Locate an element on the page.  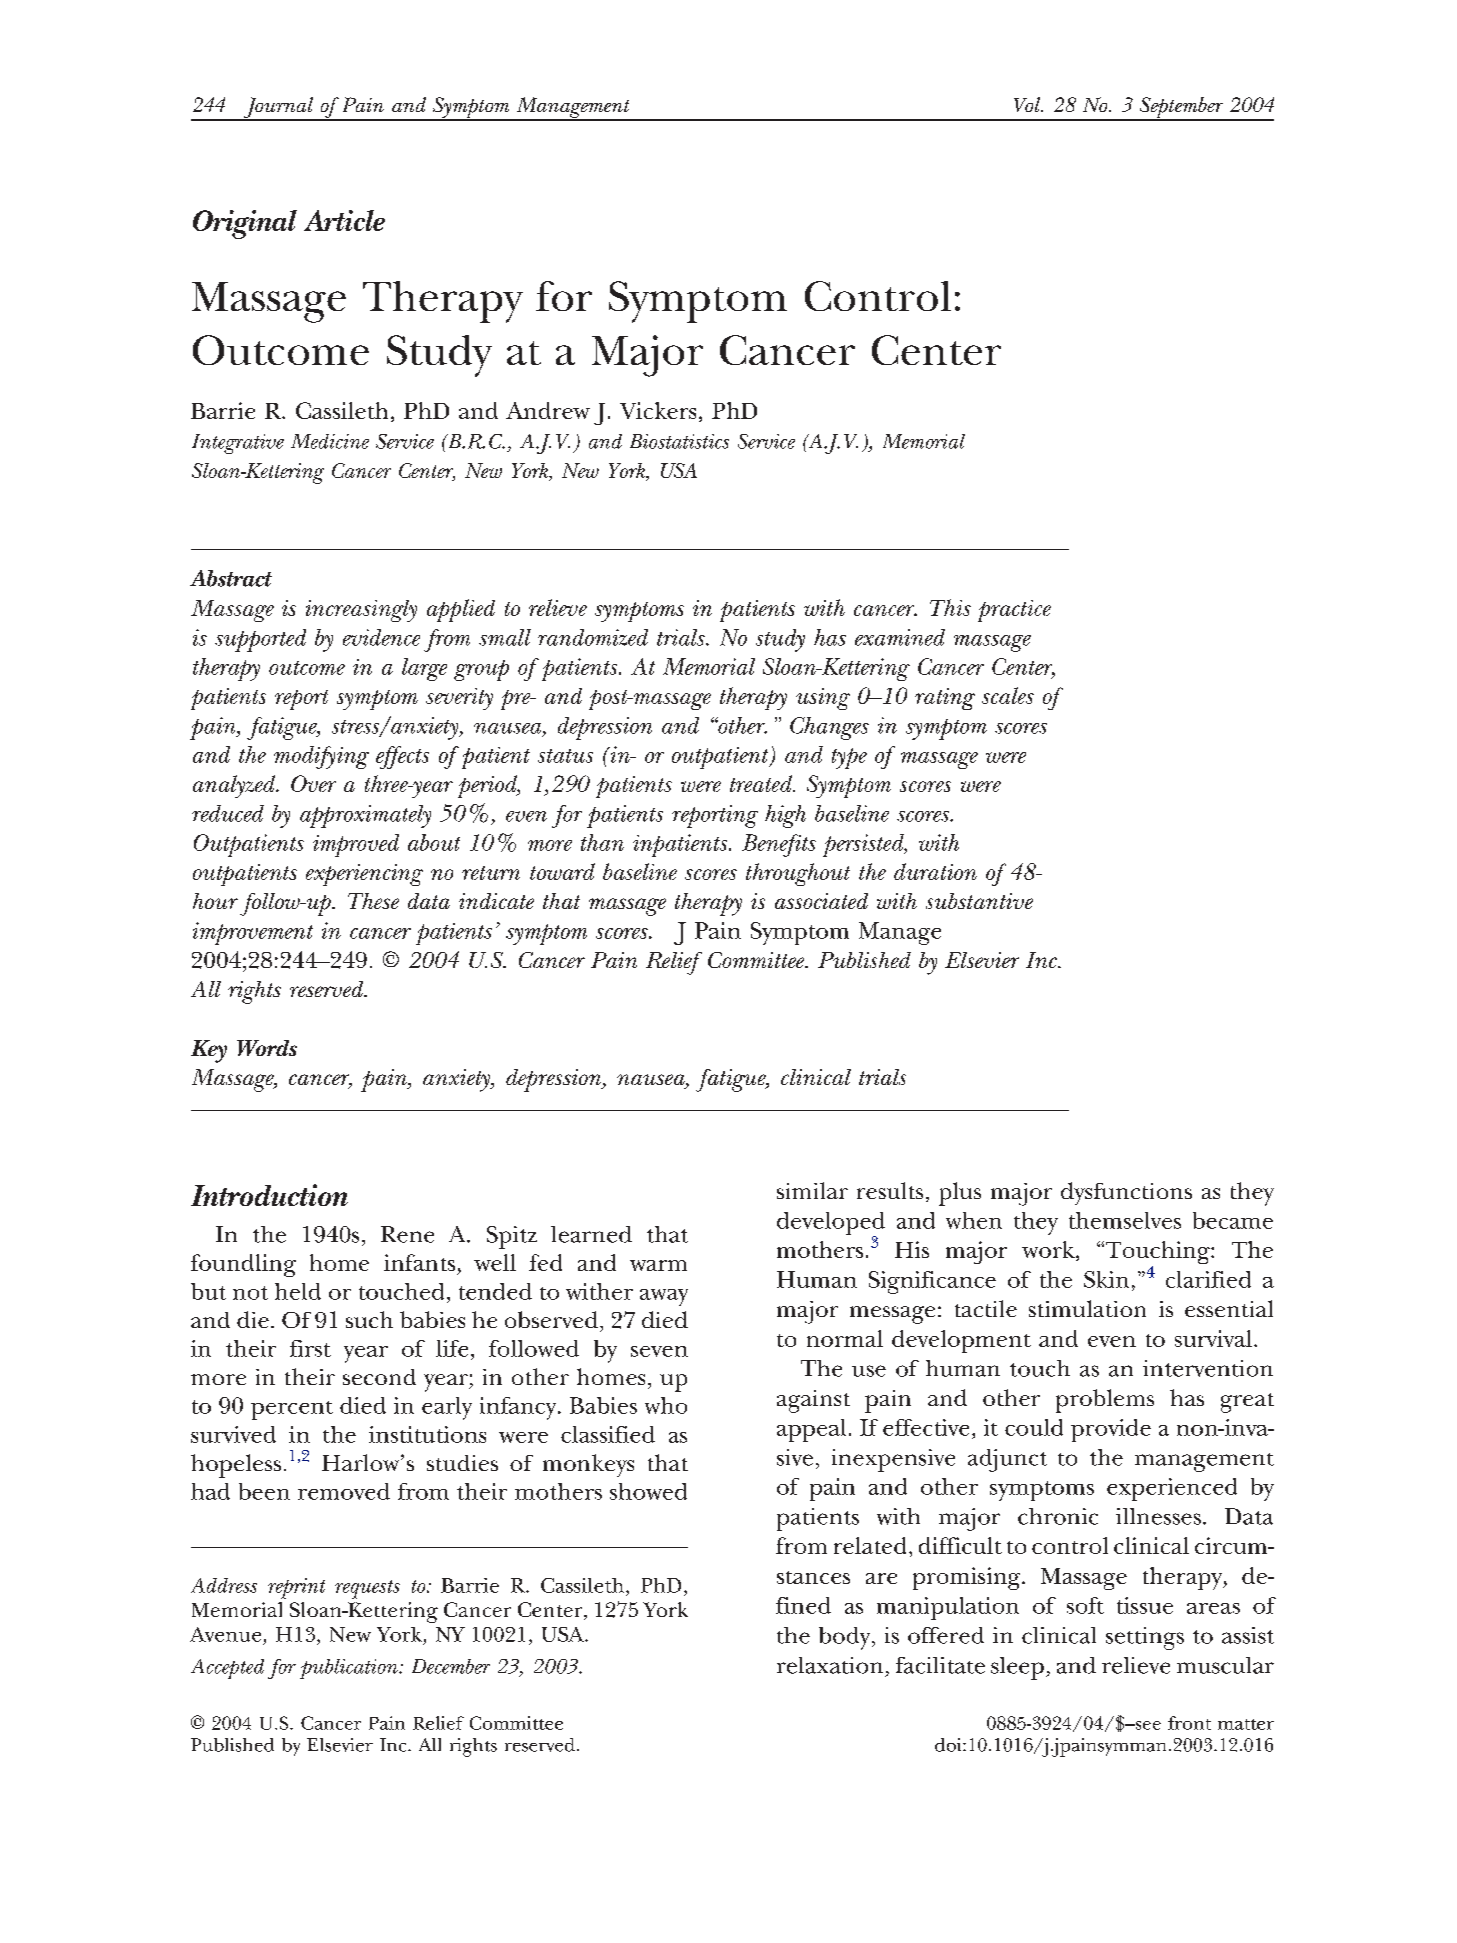
throughout is located at coordinates (798, 874).
